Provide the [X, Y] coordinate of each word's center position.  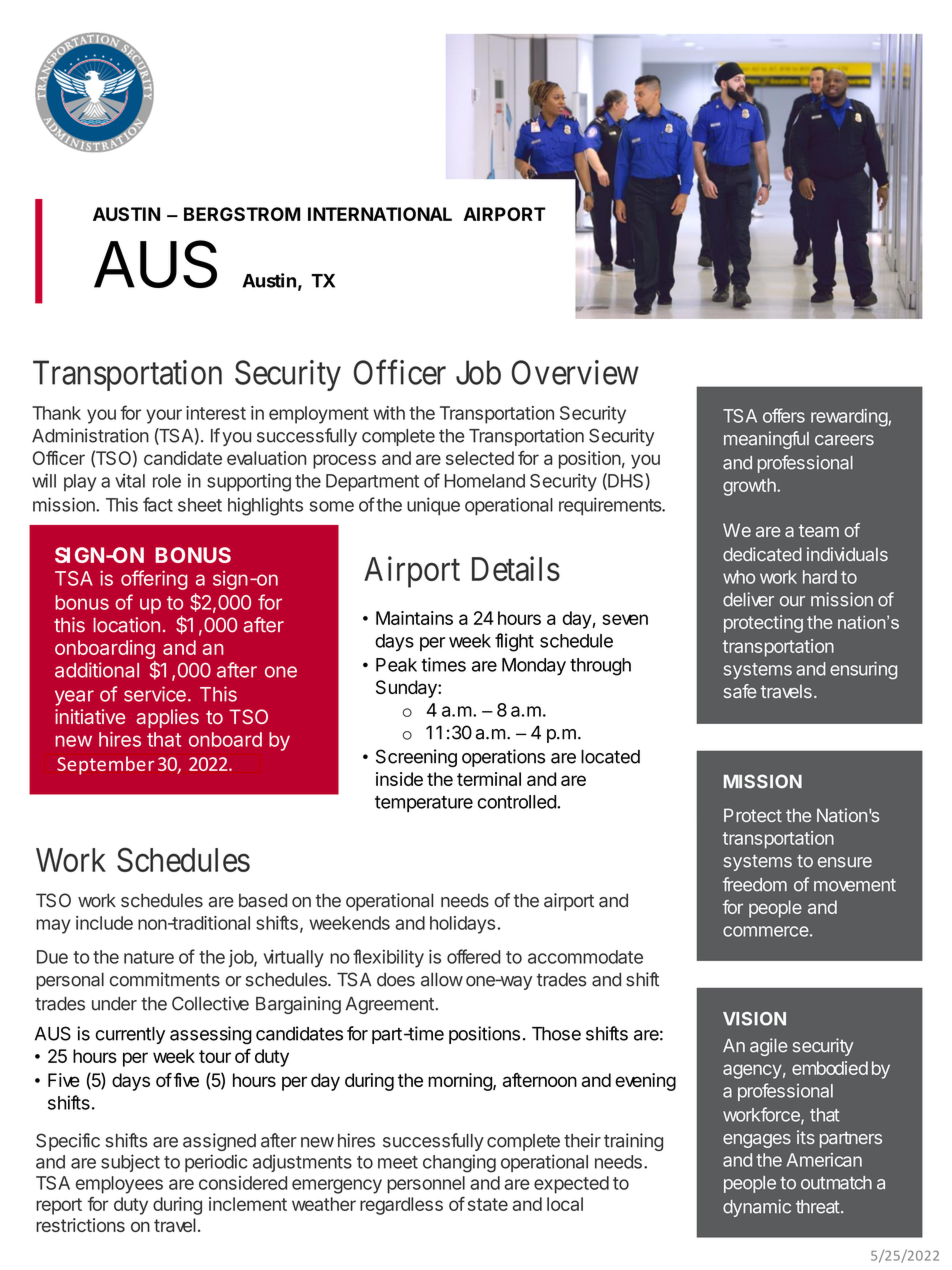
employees [119, 1185]
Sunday [407, 689]
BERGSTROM [242, 214]
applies [168, 718]
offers [784, 415]
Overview [575, 372]
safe [740, 691]
